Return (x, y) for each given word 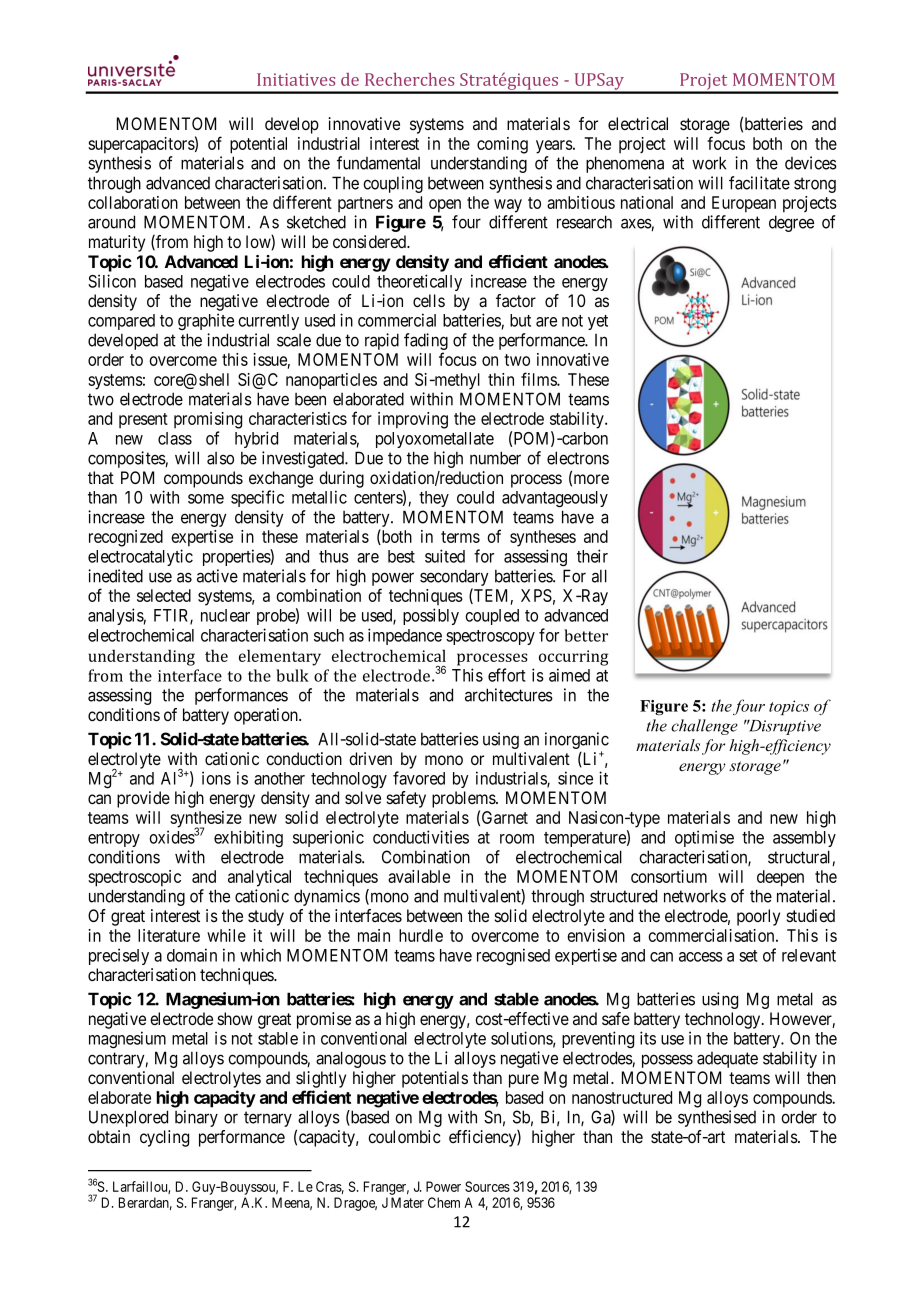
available (419, 876)
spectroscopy (490, 637)
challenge (704, 727)
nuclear (225, 615)
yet (598, 322)
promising (208, 420)
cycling (164, 1138)
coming (502, 145)
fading (426, 343)
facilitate (759, 183)
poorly (758, 917)
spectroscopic (134, 878)
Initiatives (296, 79)
